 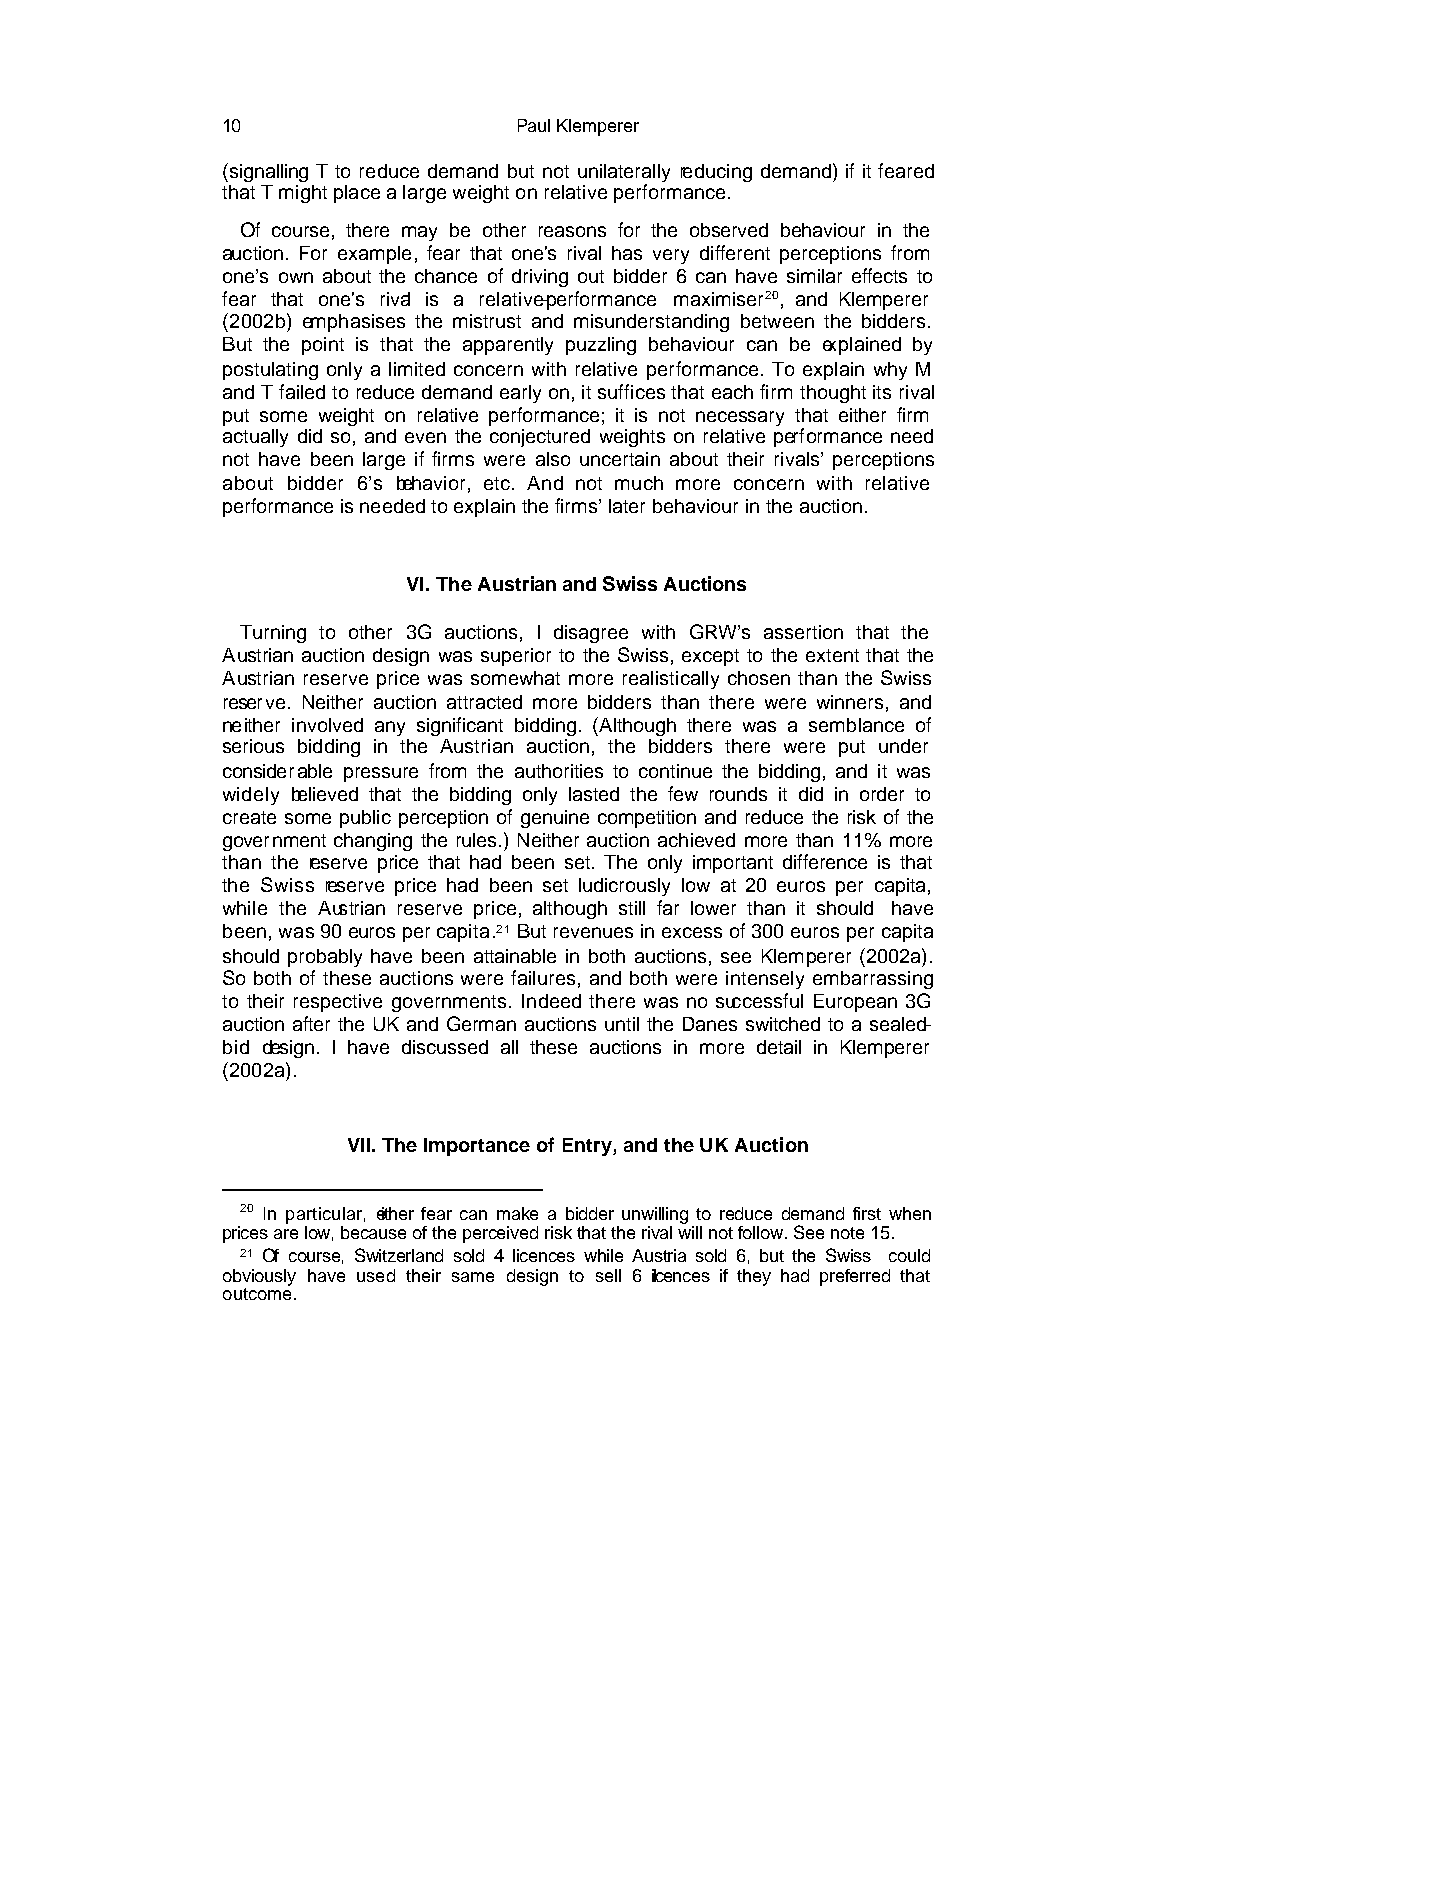 I want to click on might, so click(x=303, y=194).
